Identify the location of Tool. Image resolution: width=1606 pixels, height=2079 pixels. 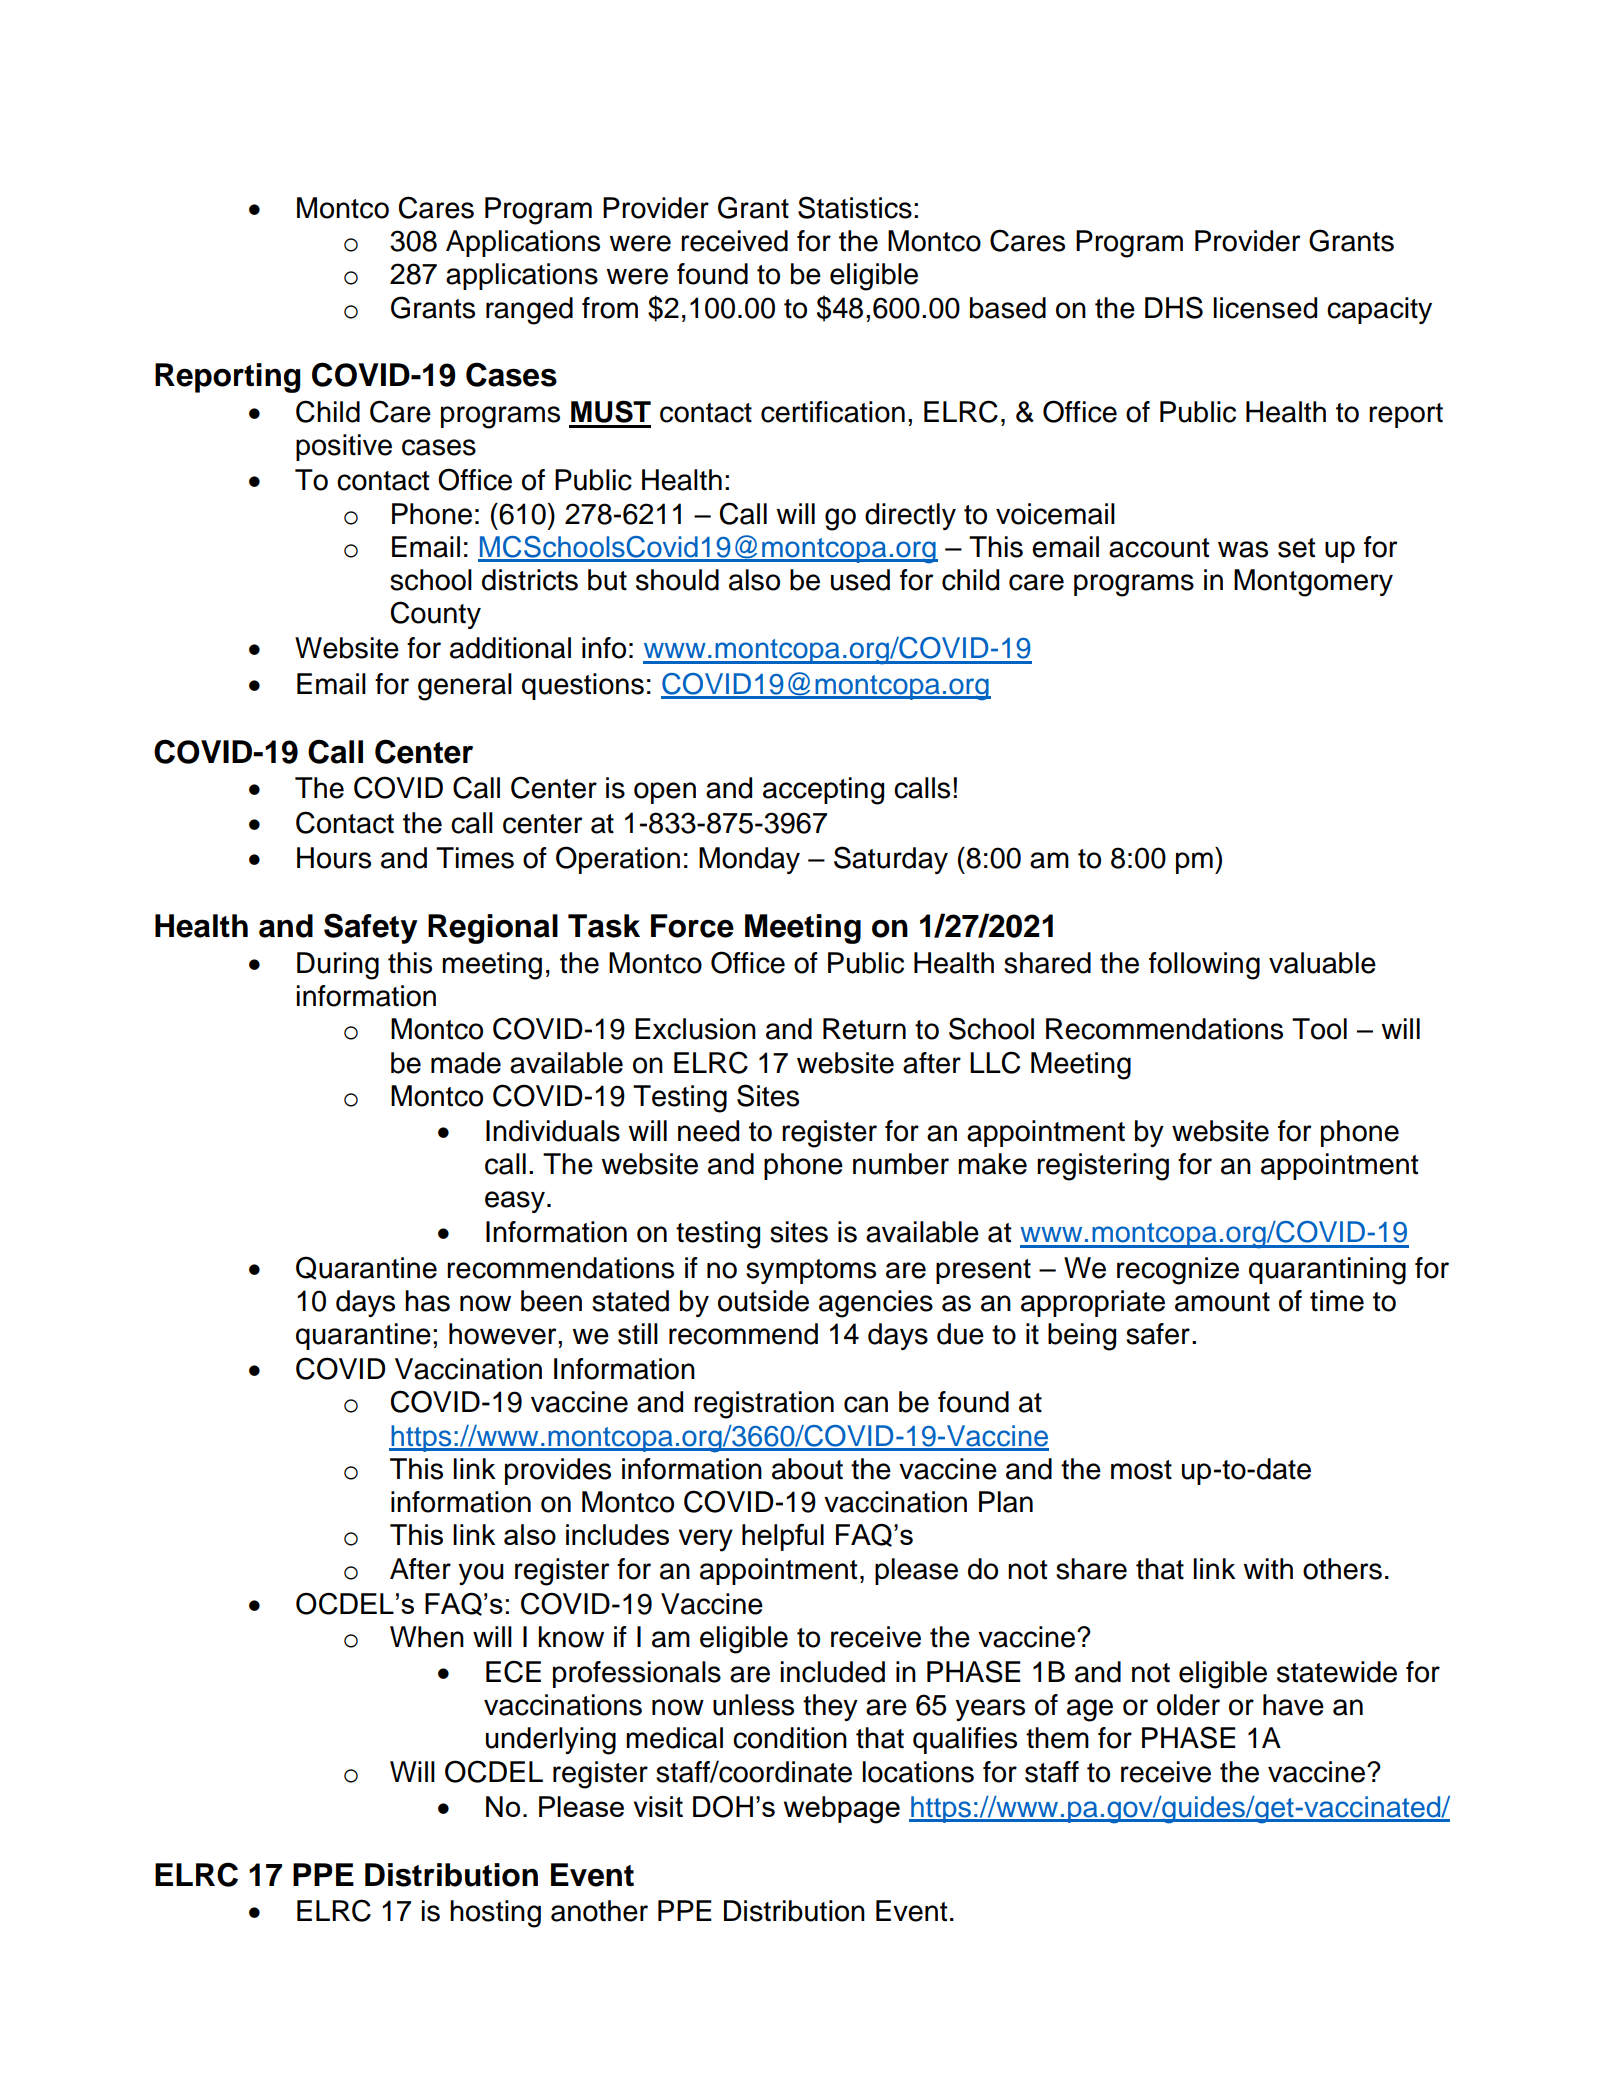
(1319, 1029).
